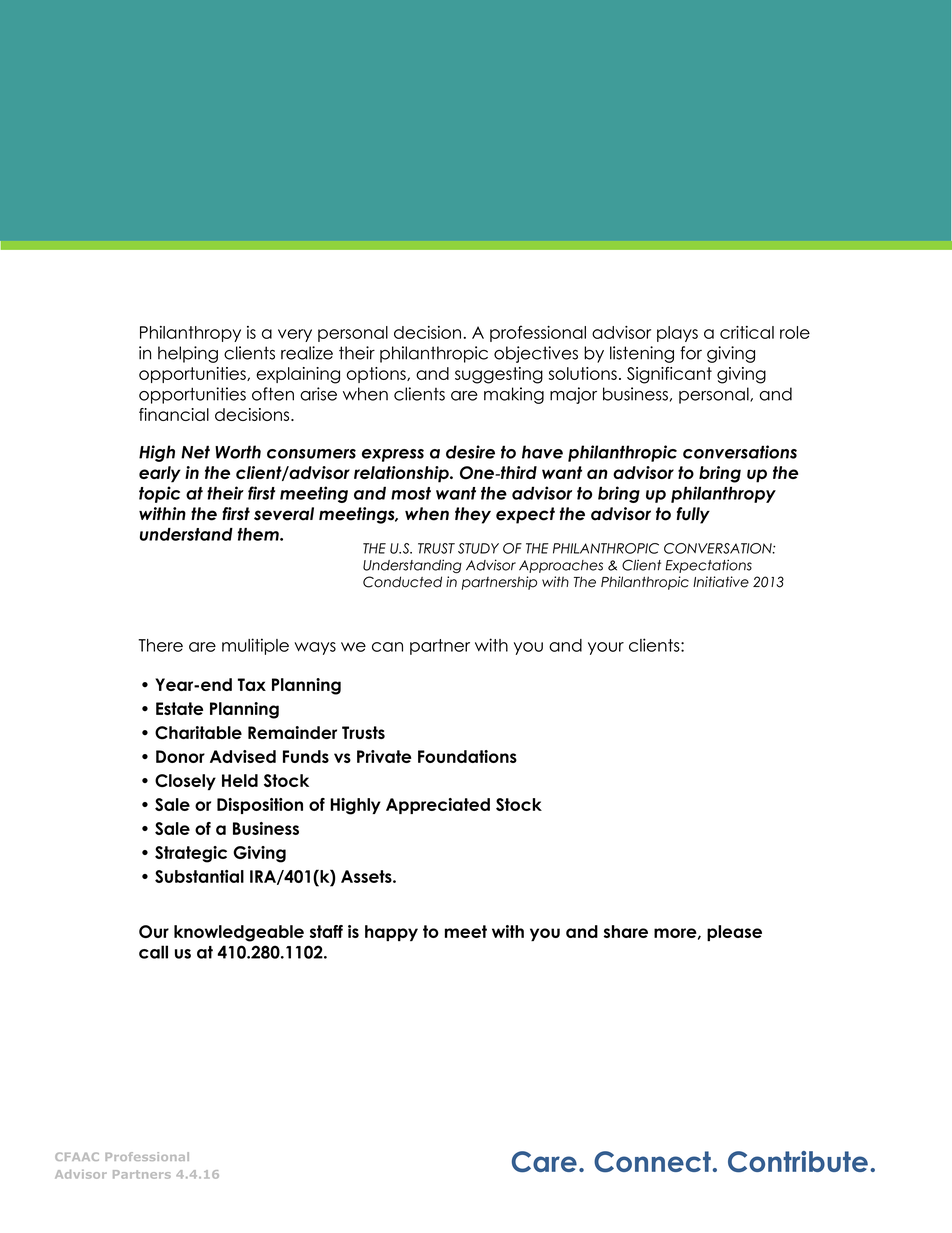 The height and width of the screenshot is (1233, 952). Describe the element at coordinates (199, 876) in the screenshot. I see `Substantial` at that location.
